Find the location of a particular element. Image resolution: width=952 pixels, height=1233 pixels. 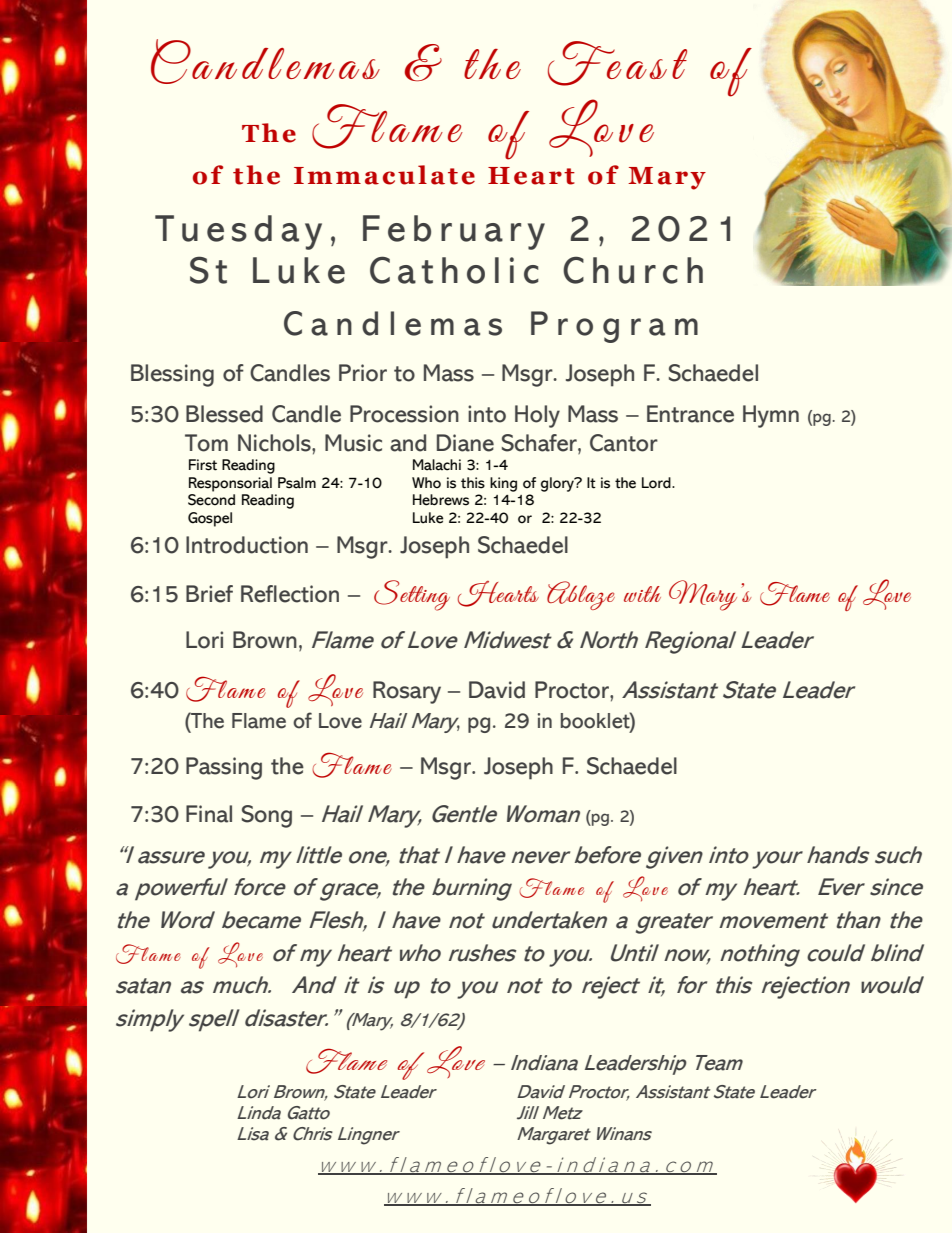

with is located at coordinates (642, 594).
